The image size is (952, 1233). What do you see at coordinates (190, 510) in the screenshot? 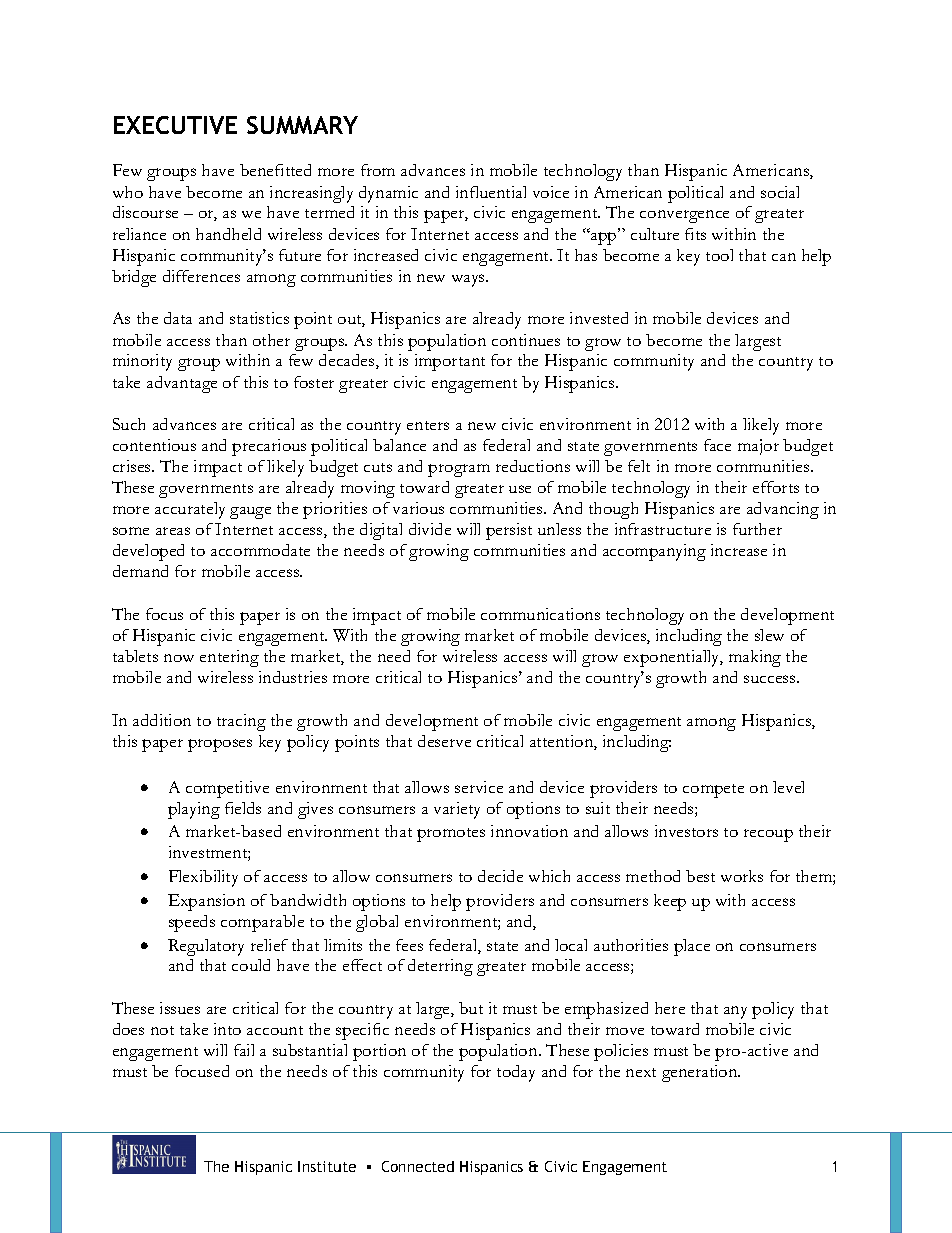
I see `accurately` at bounding box center [190, 510].
